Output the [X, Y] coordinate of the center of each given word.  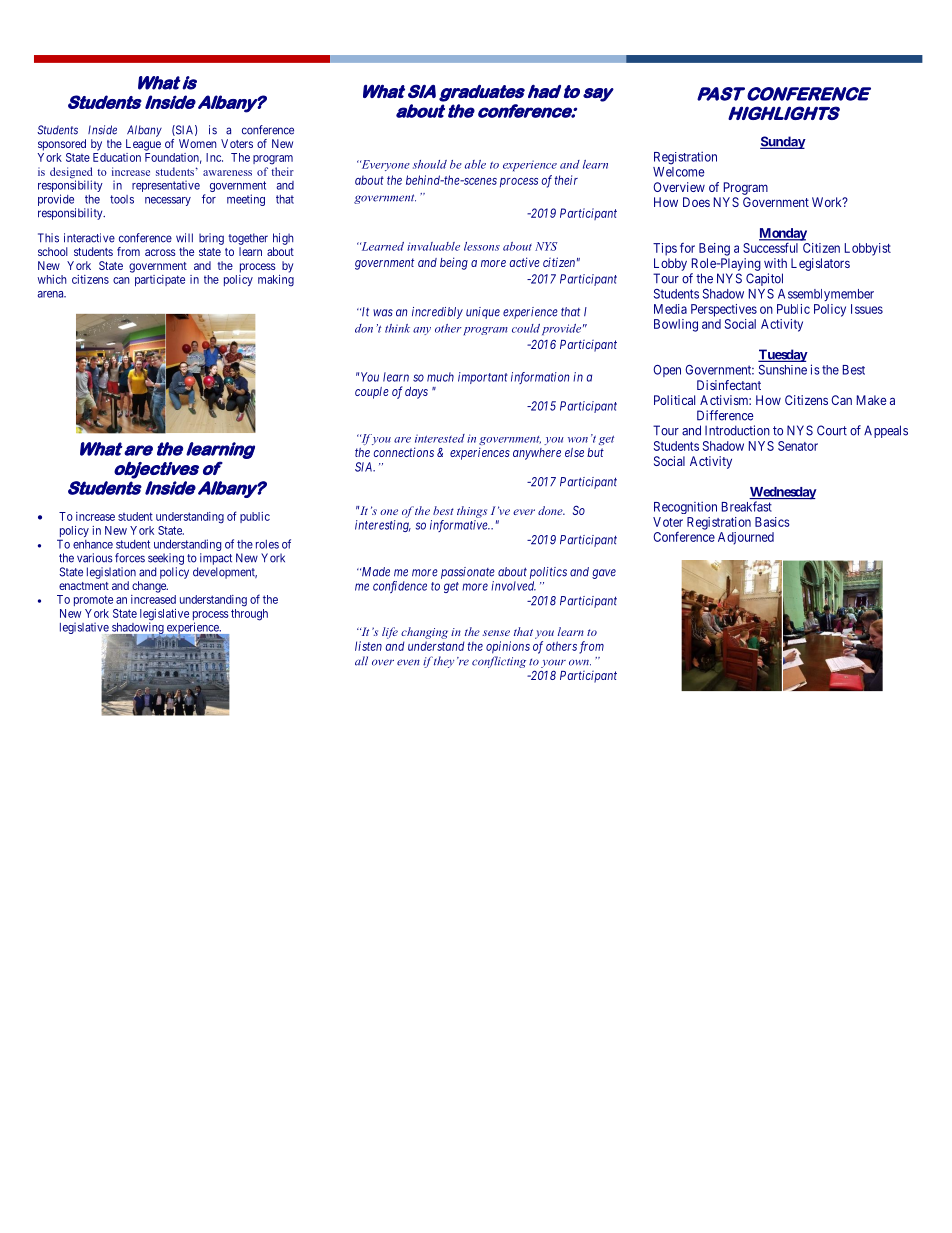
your [553, 663]
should [430, 164]
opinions [508, 647]
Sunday [783, 142]
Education [117, 157]
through [249, 615]
